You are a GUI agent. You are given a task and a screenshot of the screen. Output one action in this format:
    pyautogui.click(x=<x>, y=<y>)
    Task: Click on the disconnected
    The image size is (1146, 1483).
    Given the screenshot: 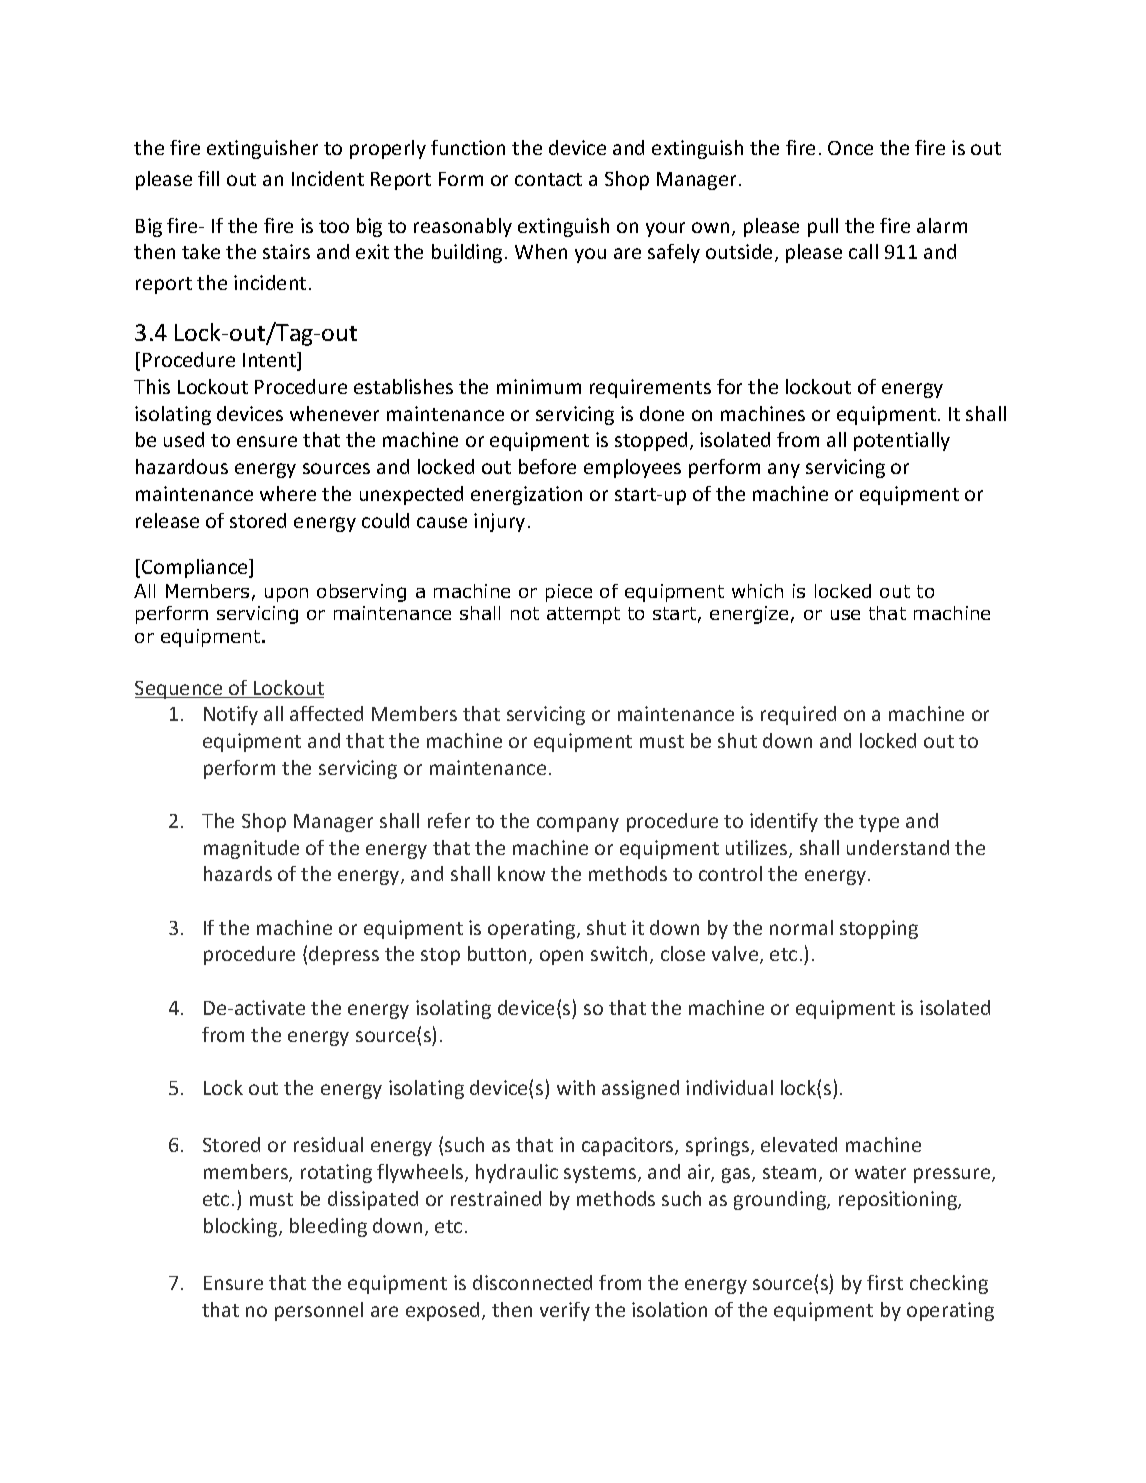 What is the action you would take?
    pyautogui.click(x=532, y=1282)
